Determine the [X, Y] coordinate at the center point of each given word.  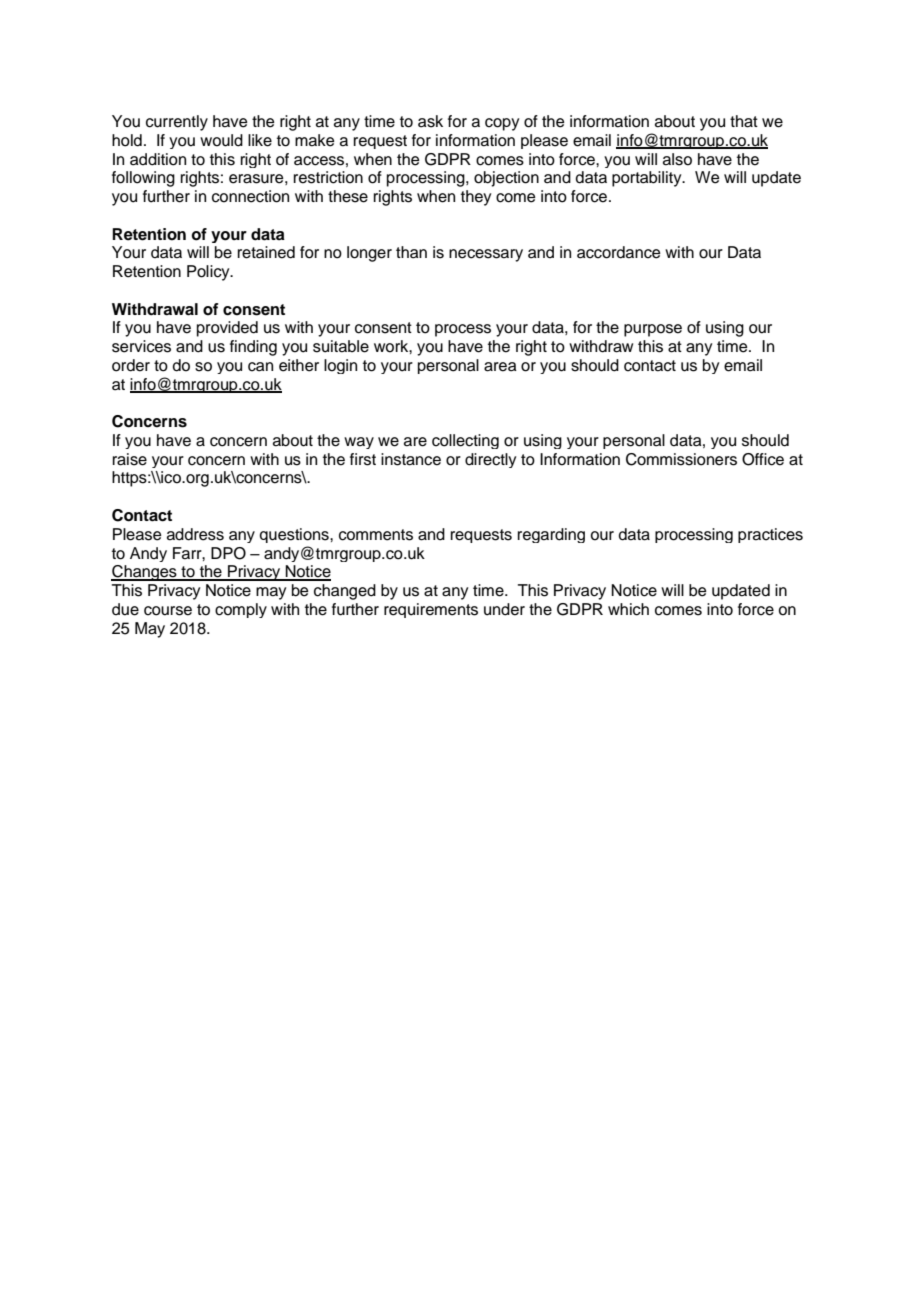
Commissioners [681, 459]
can [260, 367]
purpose [653, 330]
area [500, 367]
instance [411, 459]
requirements [431, 610]
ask [430, 121]
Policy [209, 273]
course [168, 611]
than [411, 252]
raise [130, 459]
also [677, 159]
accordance [619, 252]
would [221, 140]
